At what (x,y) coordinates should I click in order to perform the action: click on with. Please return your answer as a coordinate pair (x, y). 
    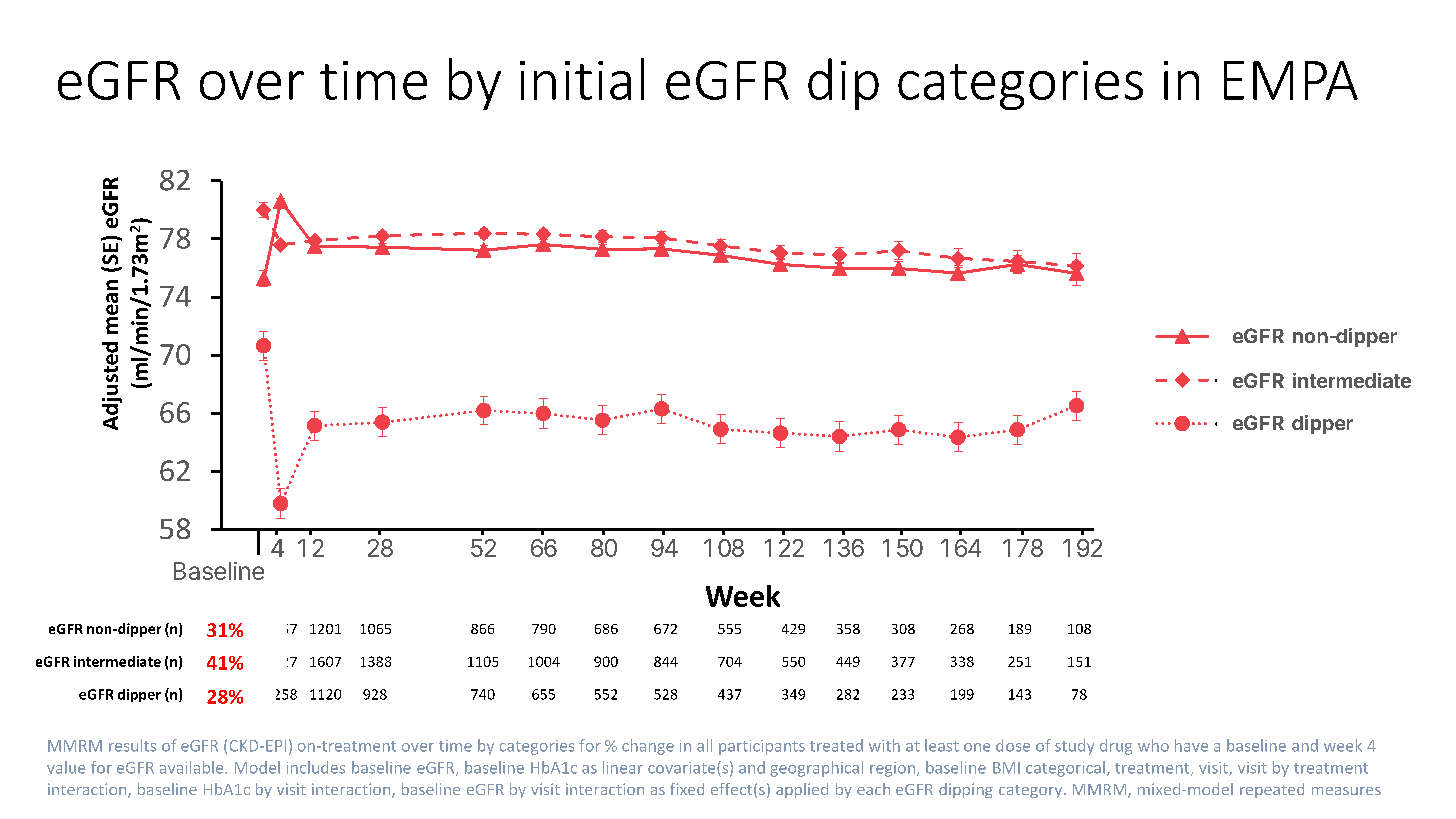
    Looking at the image, I should click on (884, 745).
